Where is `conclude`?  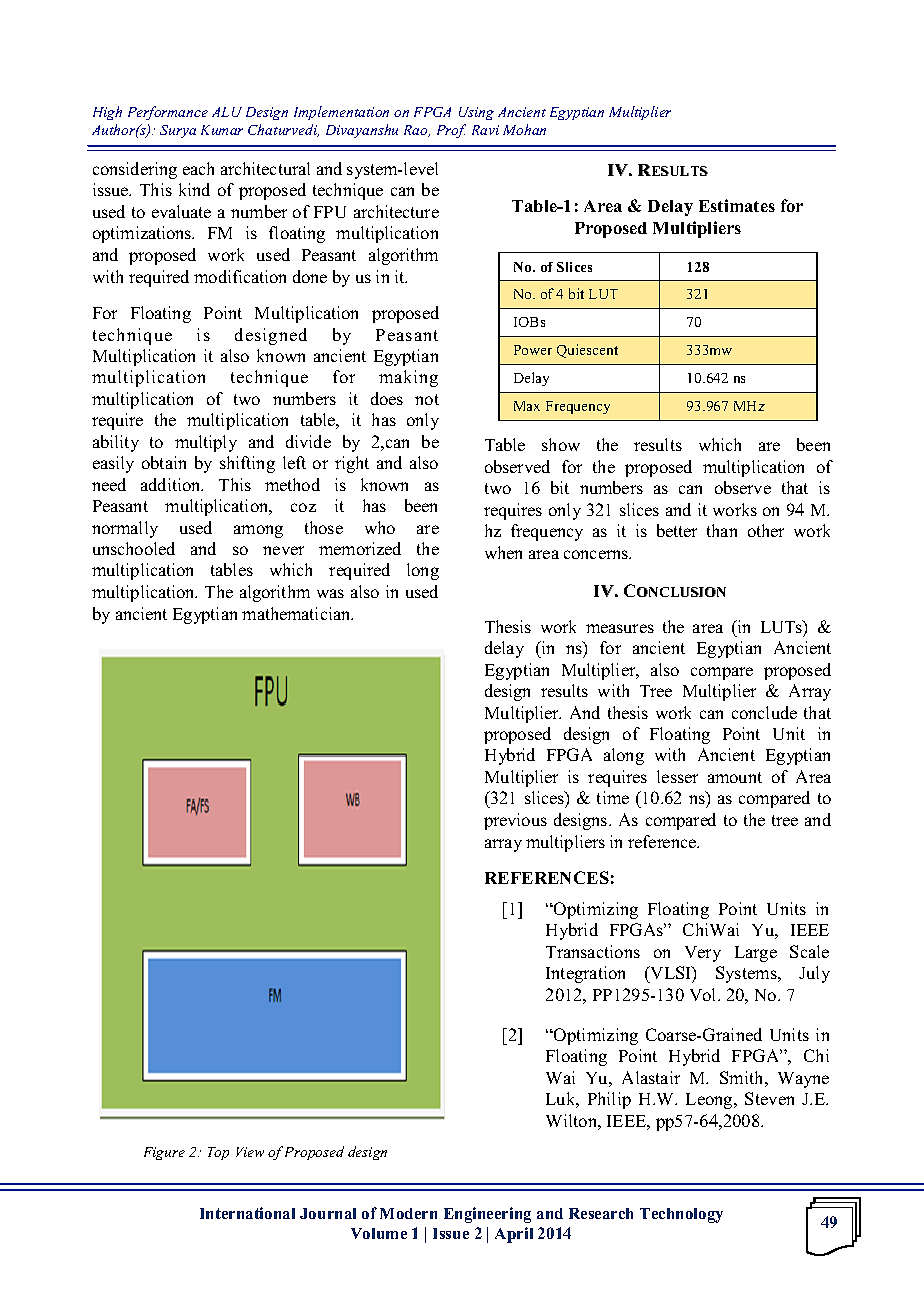 conclude is located at coordinates (764, 712).
